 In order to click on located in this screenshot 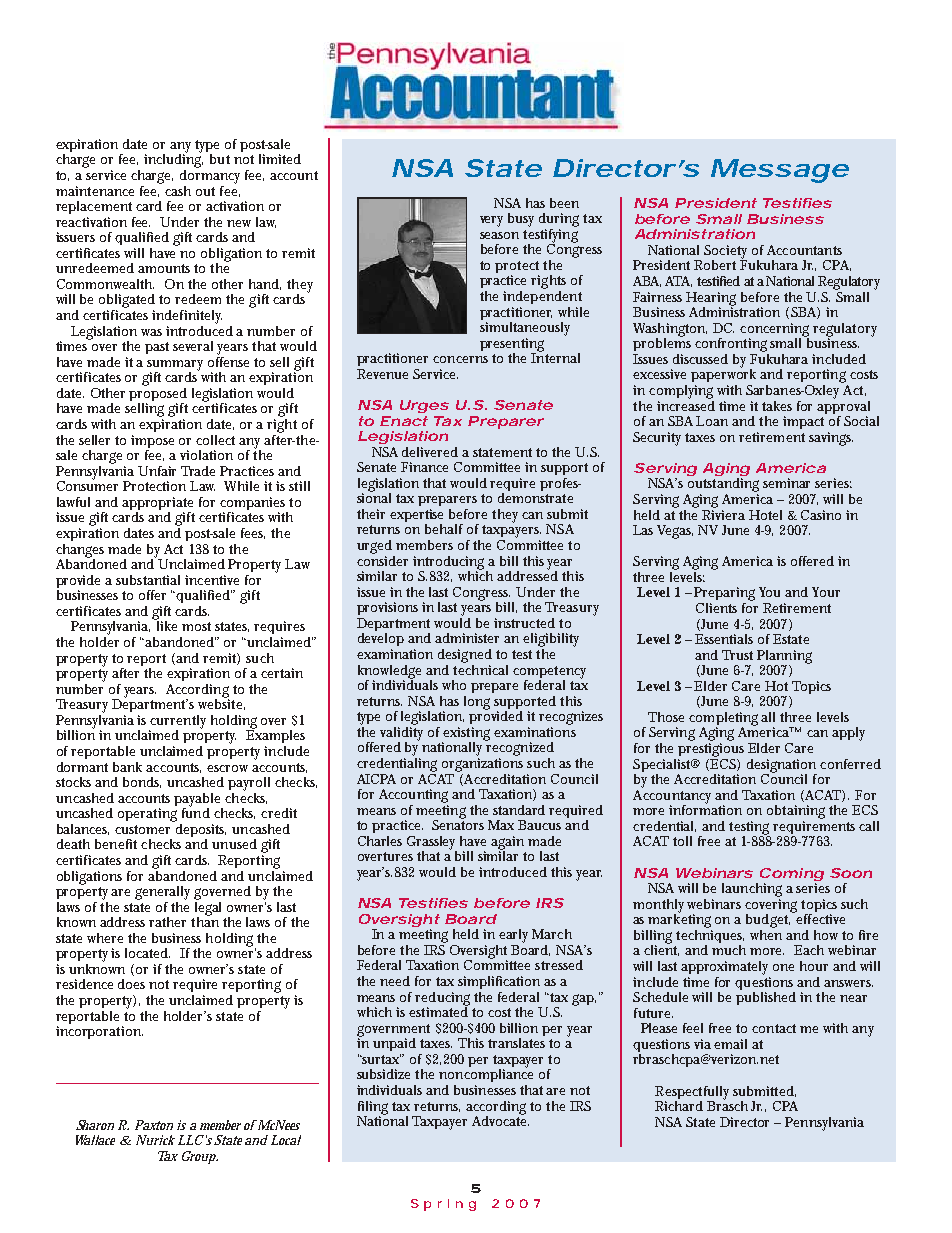, I will do `click(147, 953)`.
